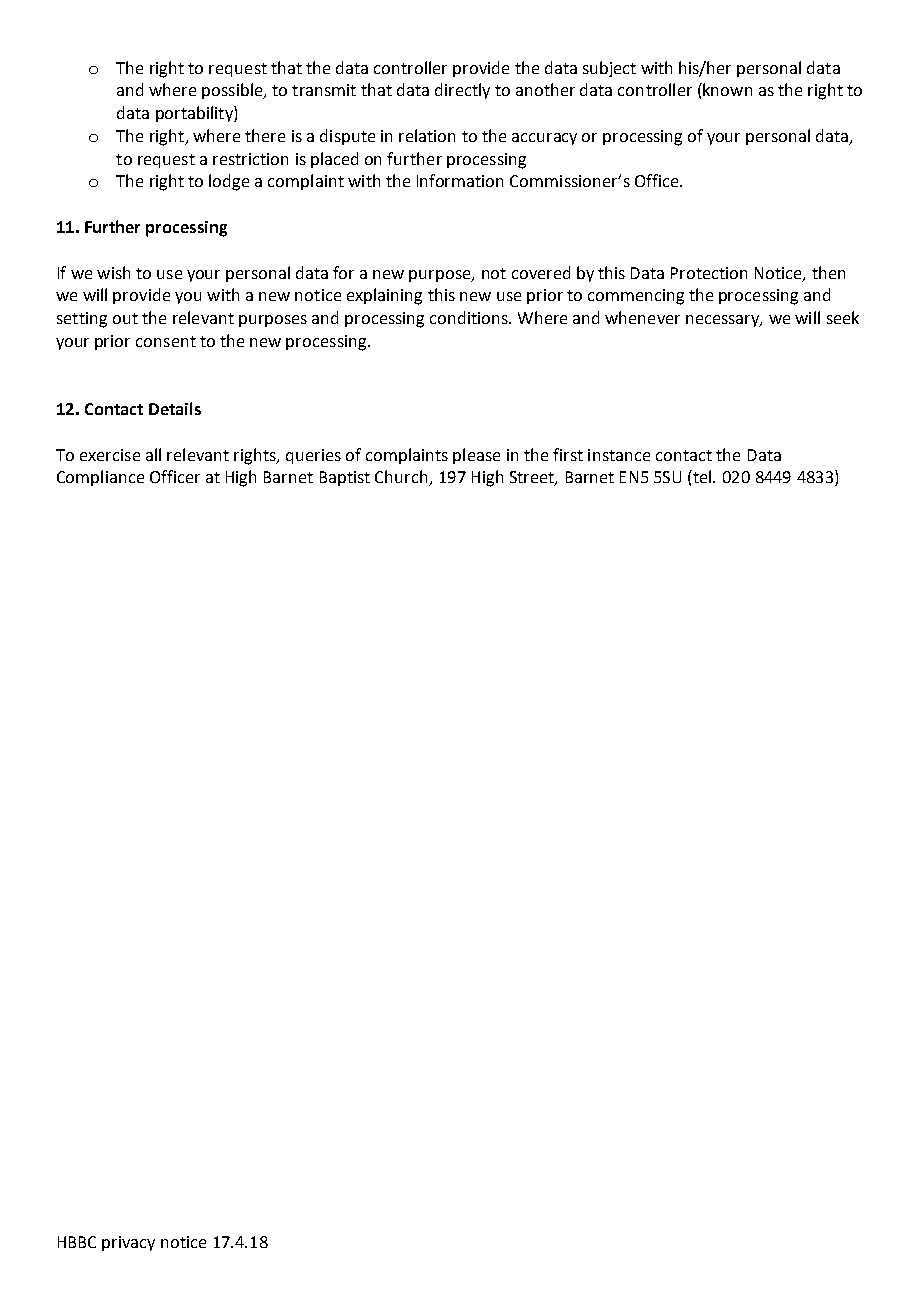 This document has height=1308, width=924. What do you see at coordinates (128, 1243) in the document?
I see `privacy` at bounding box center [128, 1243].
